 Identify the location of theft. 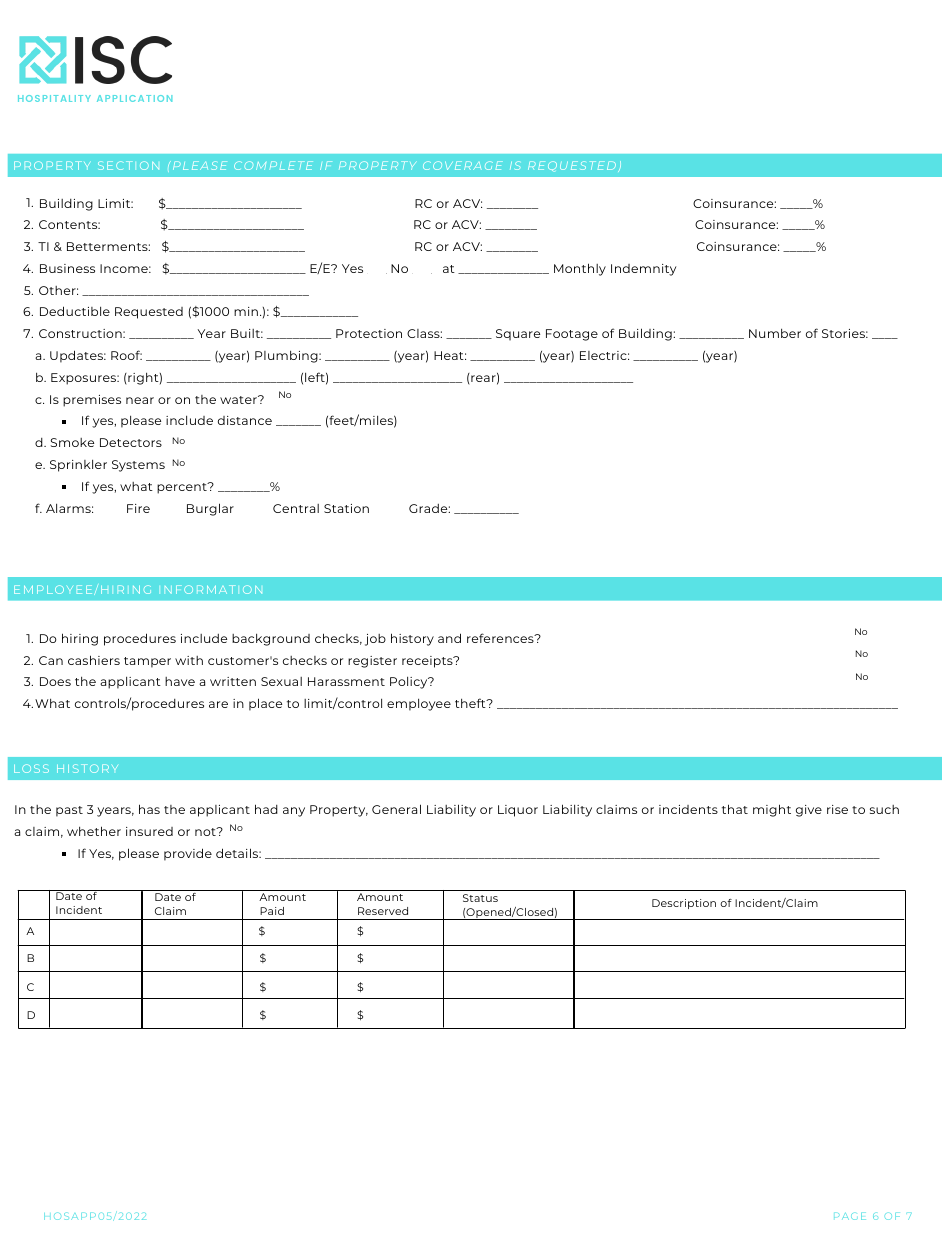
(471, 703).
